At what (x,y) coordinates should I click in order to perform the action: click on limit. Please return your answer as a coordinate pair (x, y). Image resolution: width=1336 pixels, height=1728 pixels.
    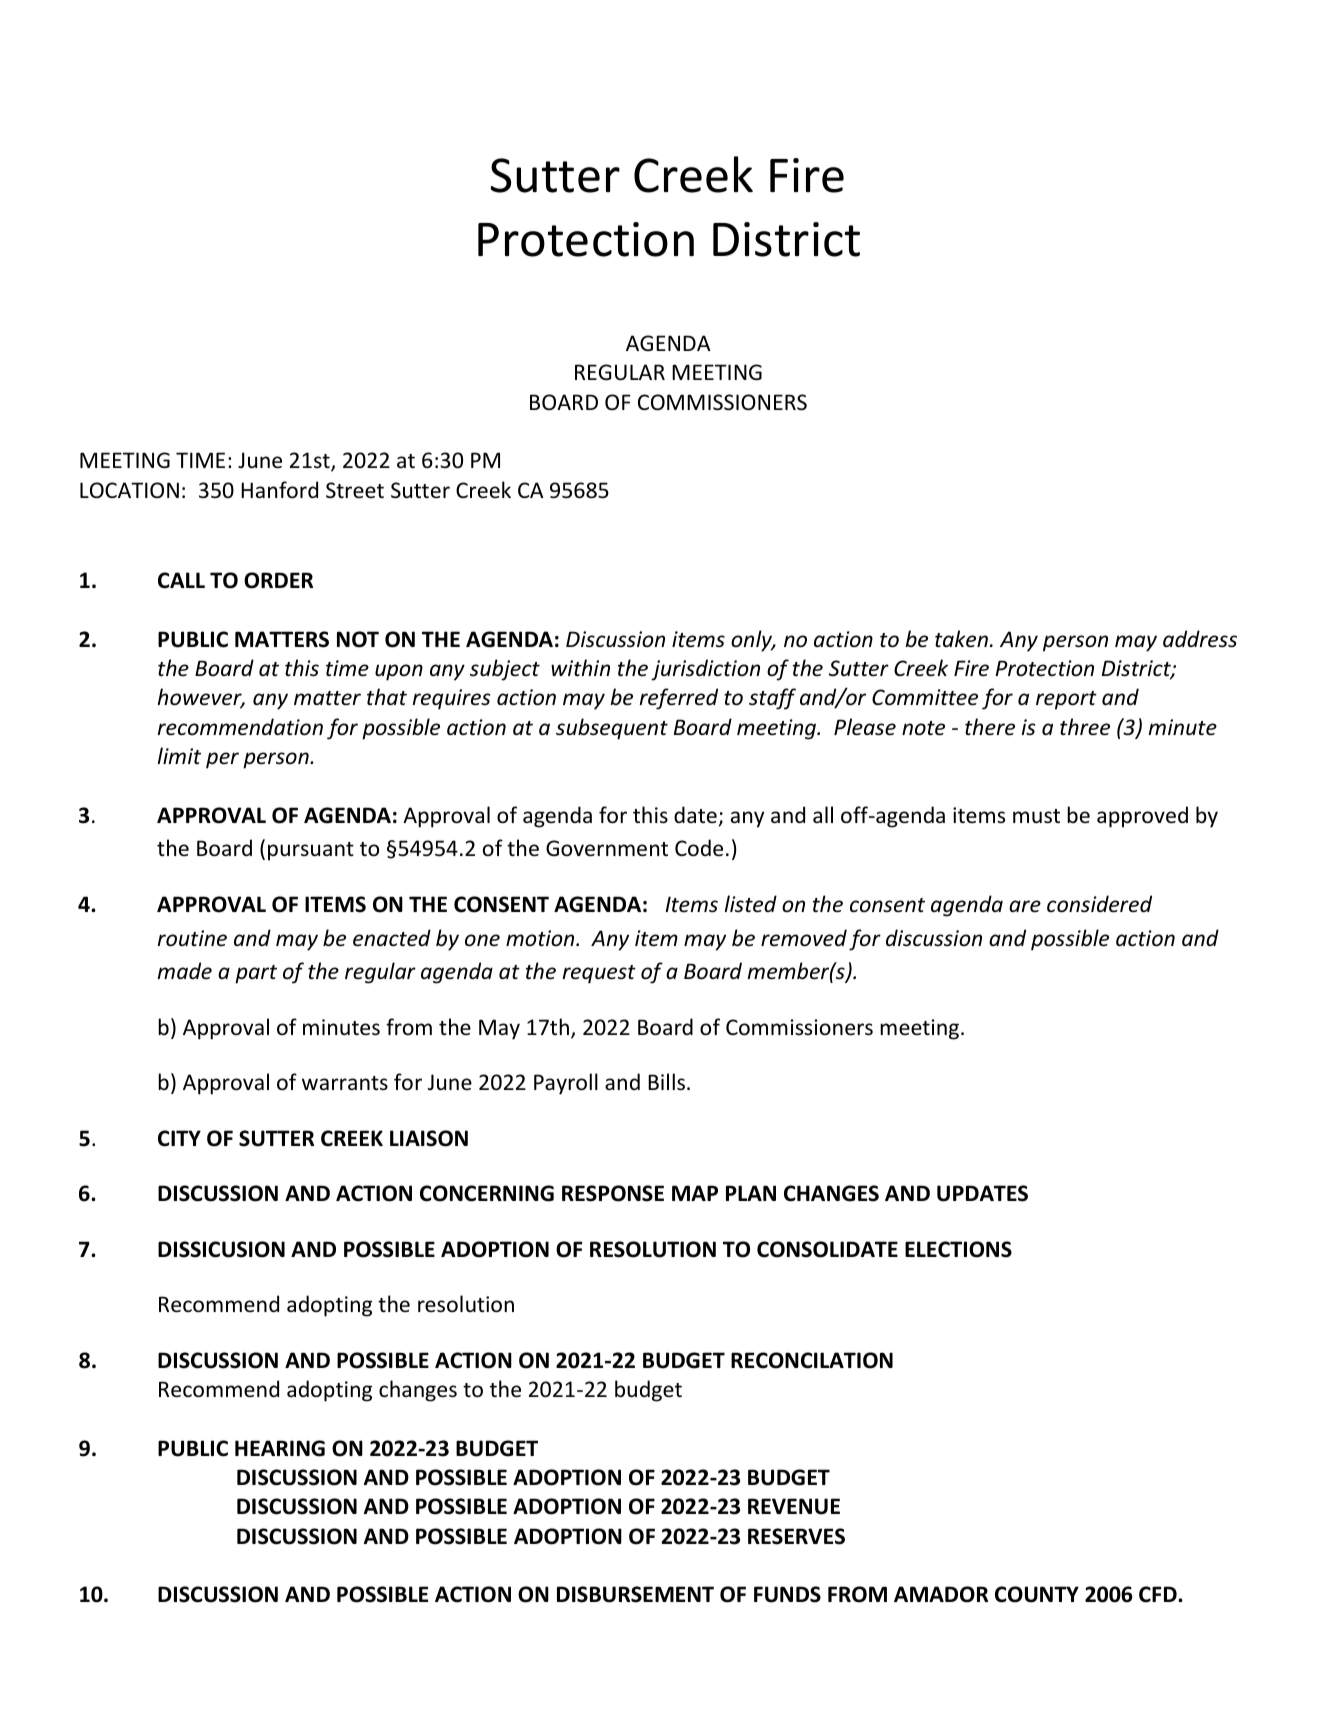
    Looking at the image, I should click on (179, 755).
